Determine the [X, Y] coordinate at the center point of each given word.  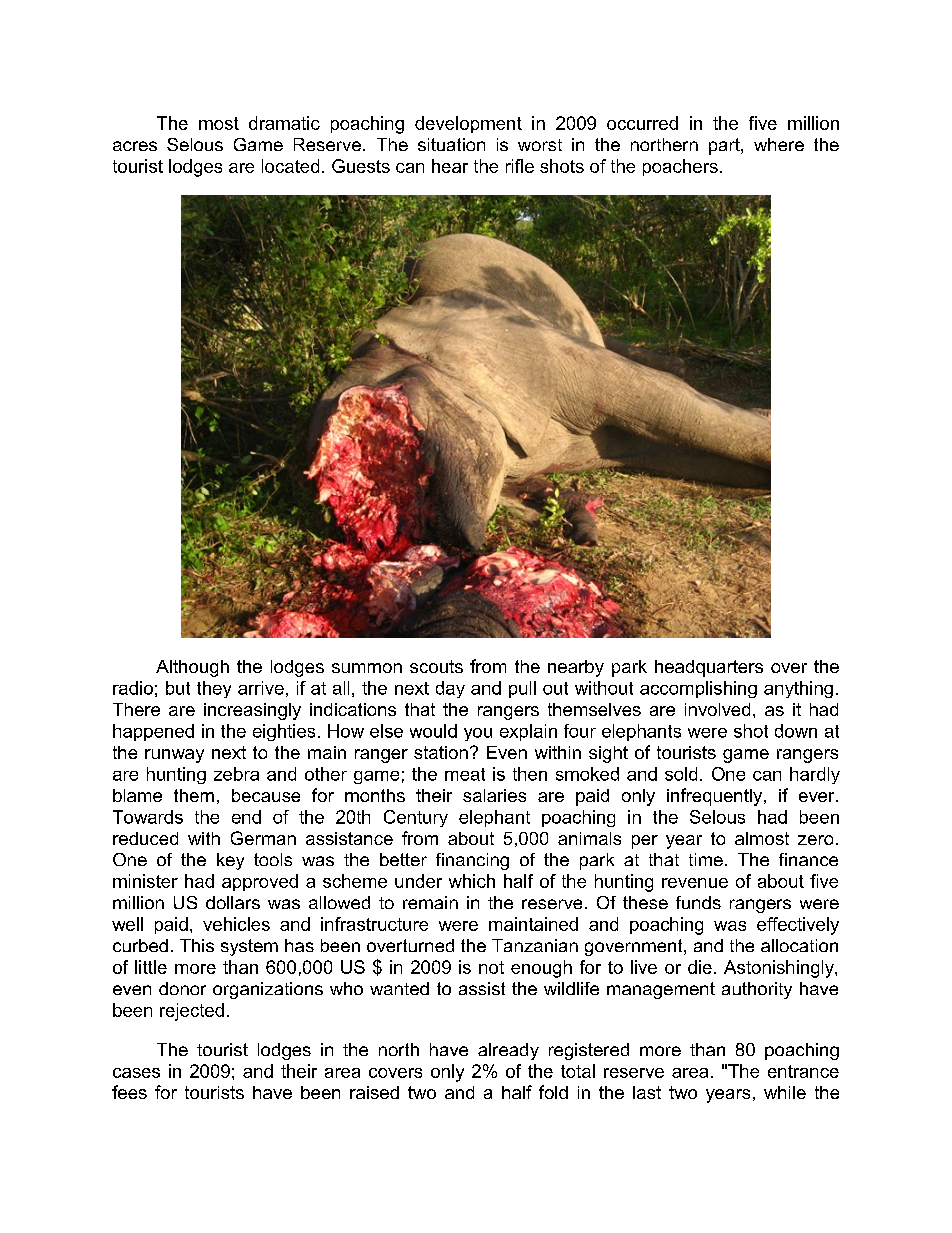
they [214, 689]
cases [136, 1073]
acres [135, 146]
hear [450, 166]
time [706, 859]
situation [451, 144]
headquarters [709, 668]
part [725, 146]
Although [192, 668]
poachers [680, 167]
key [230, 861]
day [450, 689]
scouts [436, 666]
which [472, 881]
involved [717, 709]
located [290, 166]
